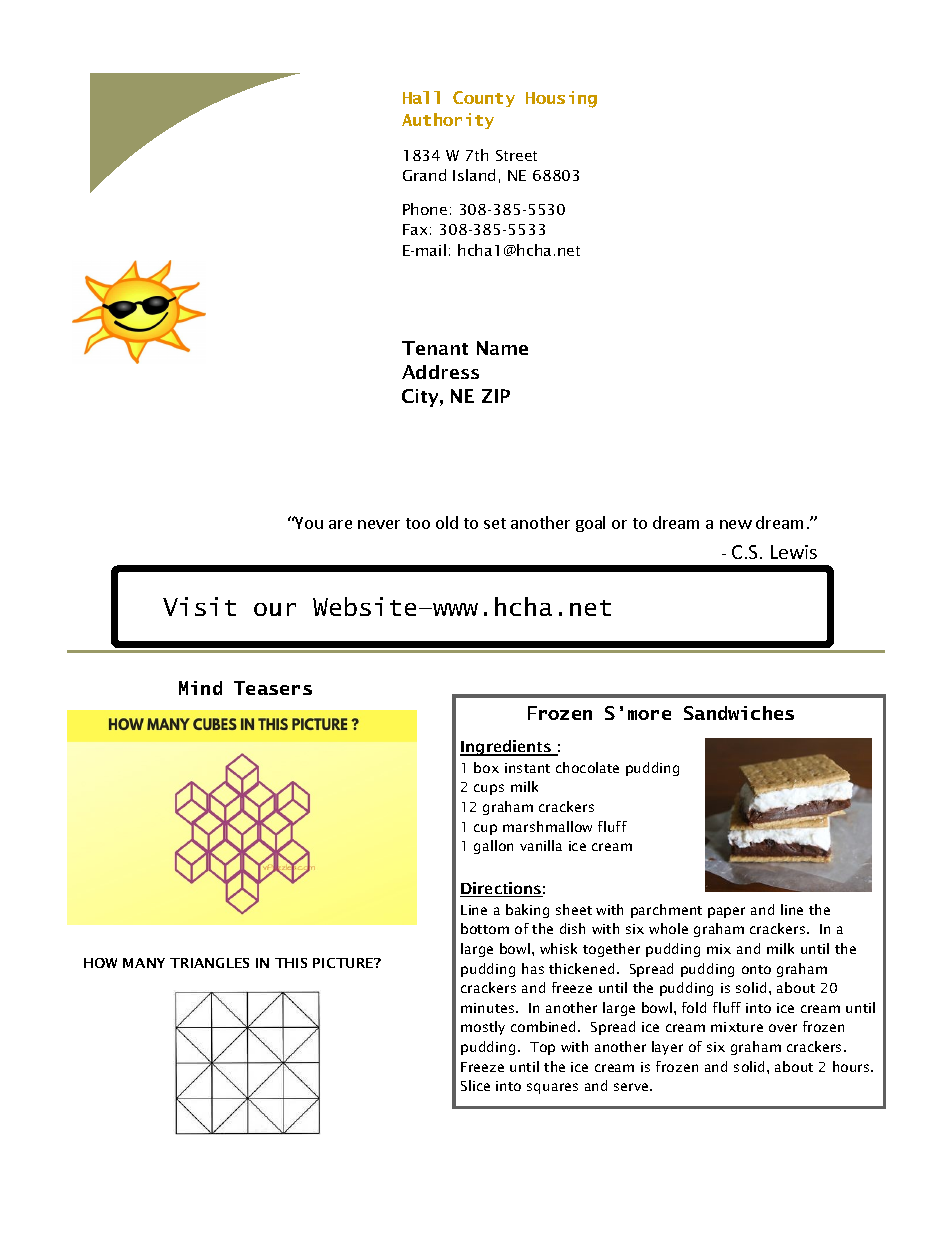 This screenshot has height=1233, width=952. What do you see at coordinates (495, 523) in the screenshot?
I see `set` at bounding box center [495, 523].
